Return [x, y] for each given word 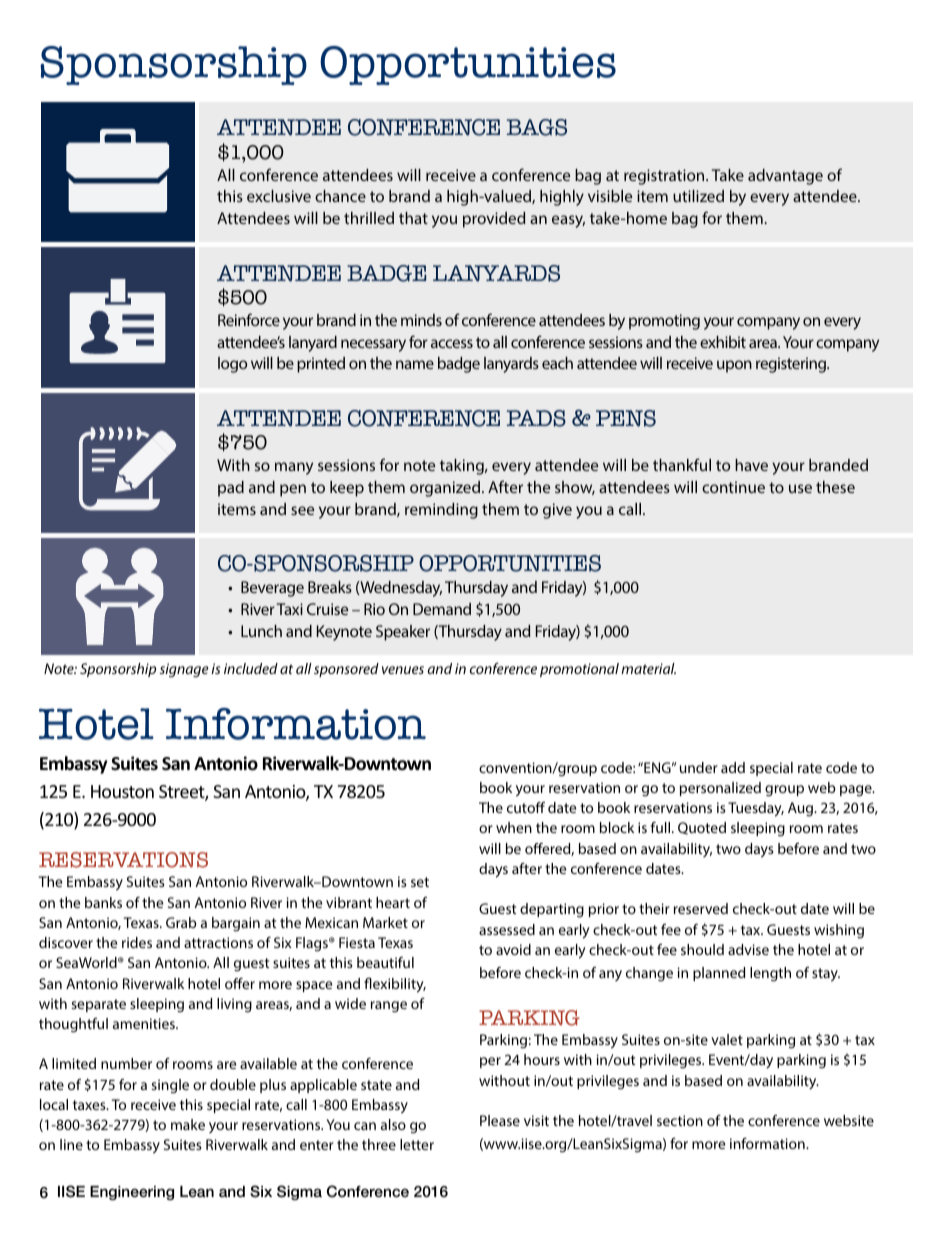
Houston [122, 791]
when [514, 827]
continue [733, 487]
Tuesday [756, 809]
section [680, 1120]
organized [445, 489]
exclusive [279, 196]
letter [417, 1144]
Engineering [132, 1193]
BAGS [537, 127]
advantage [785, 177]
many [294, 468]
